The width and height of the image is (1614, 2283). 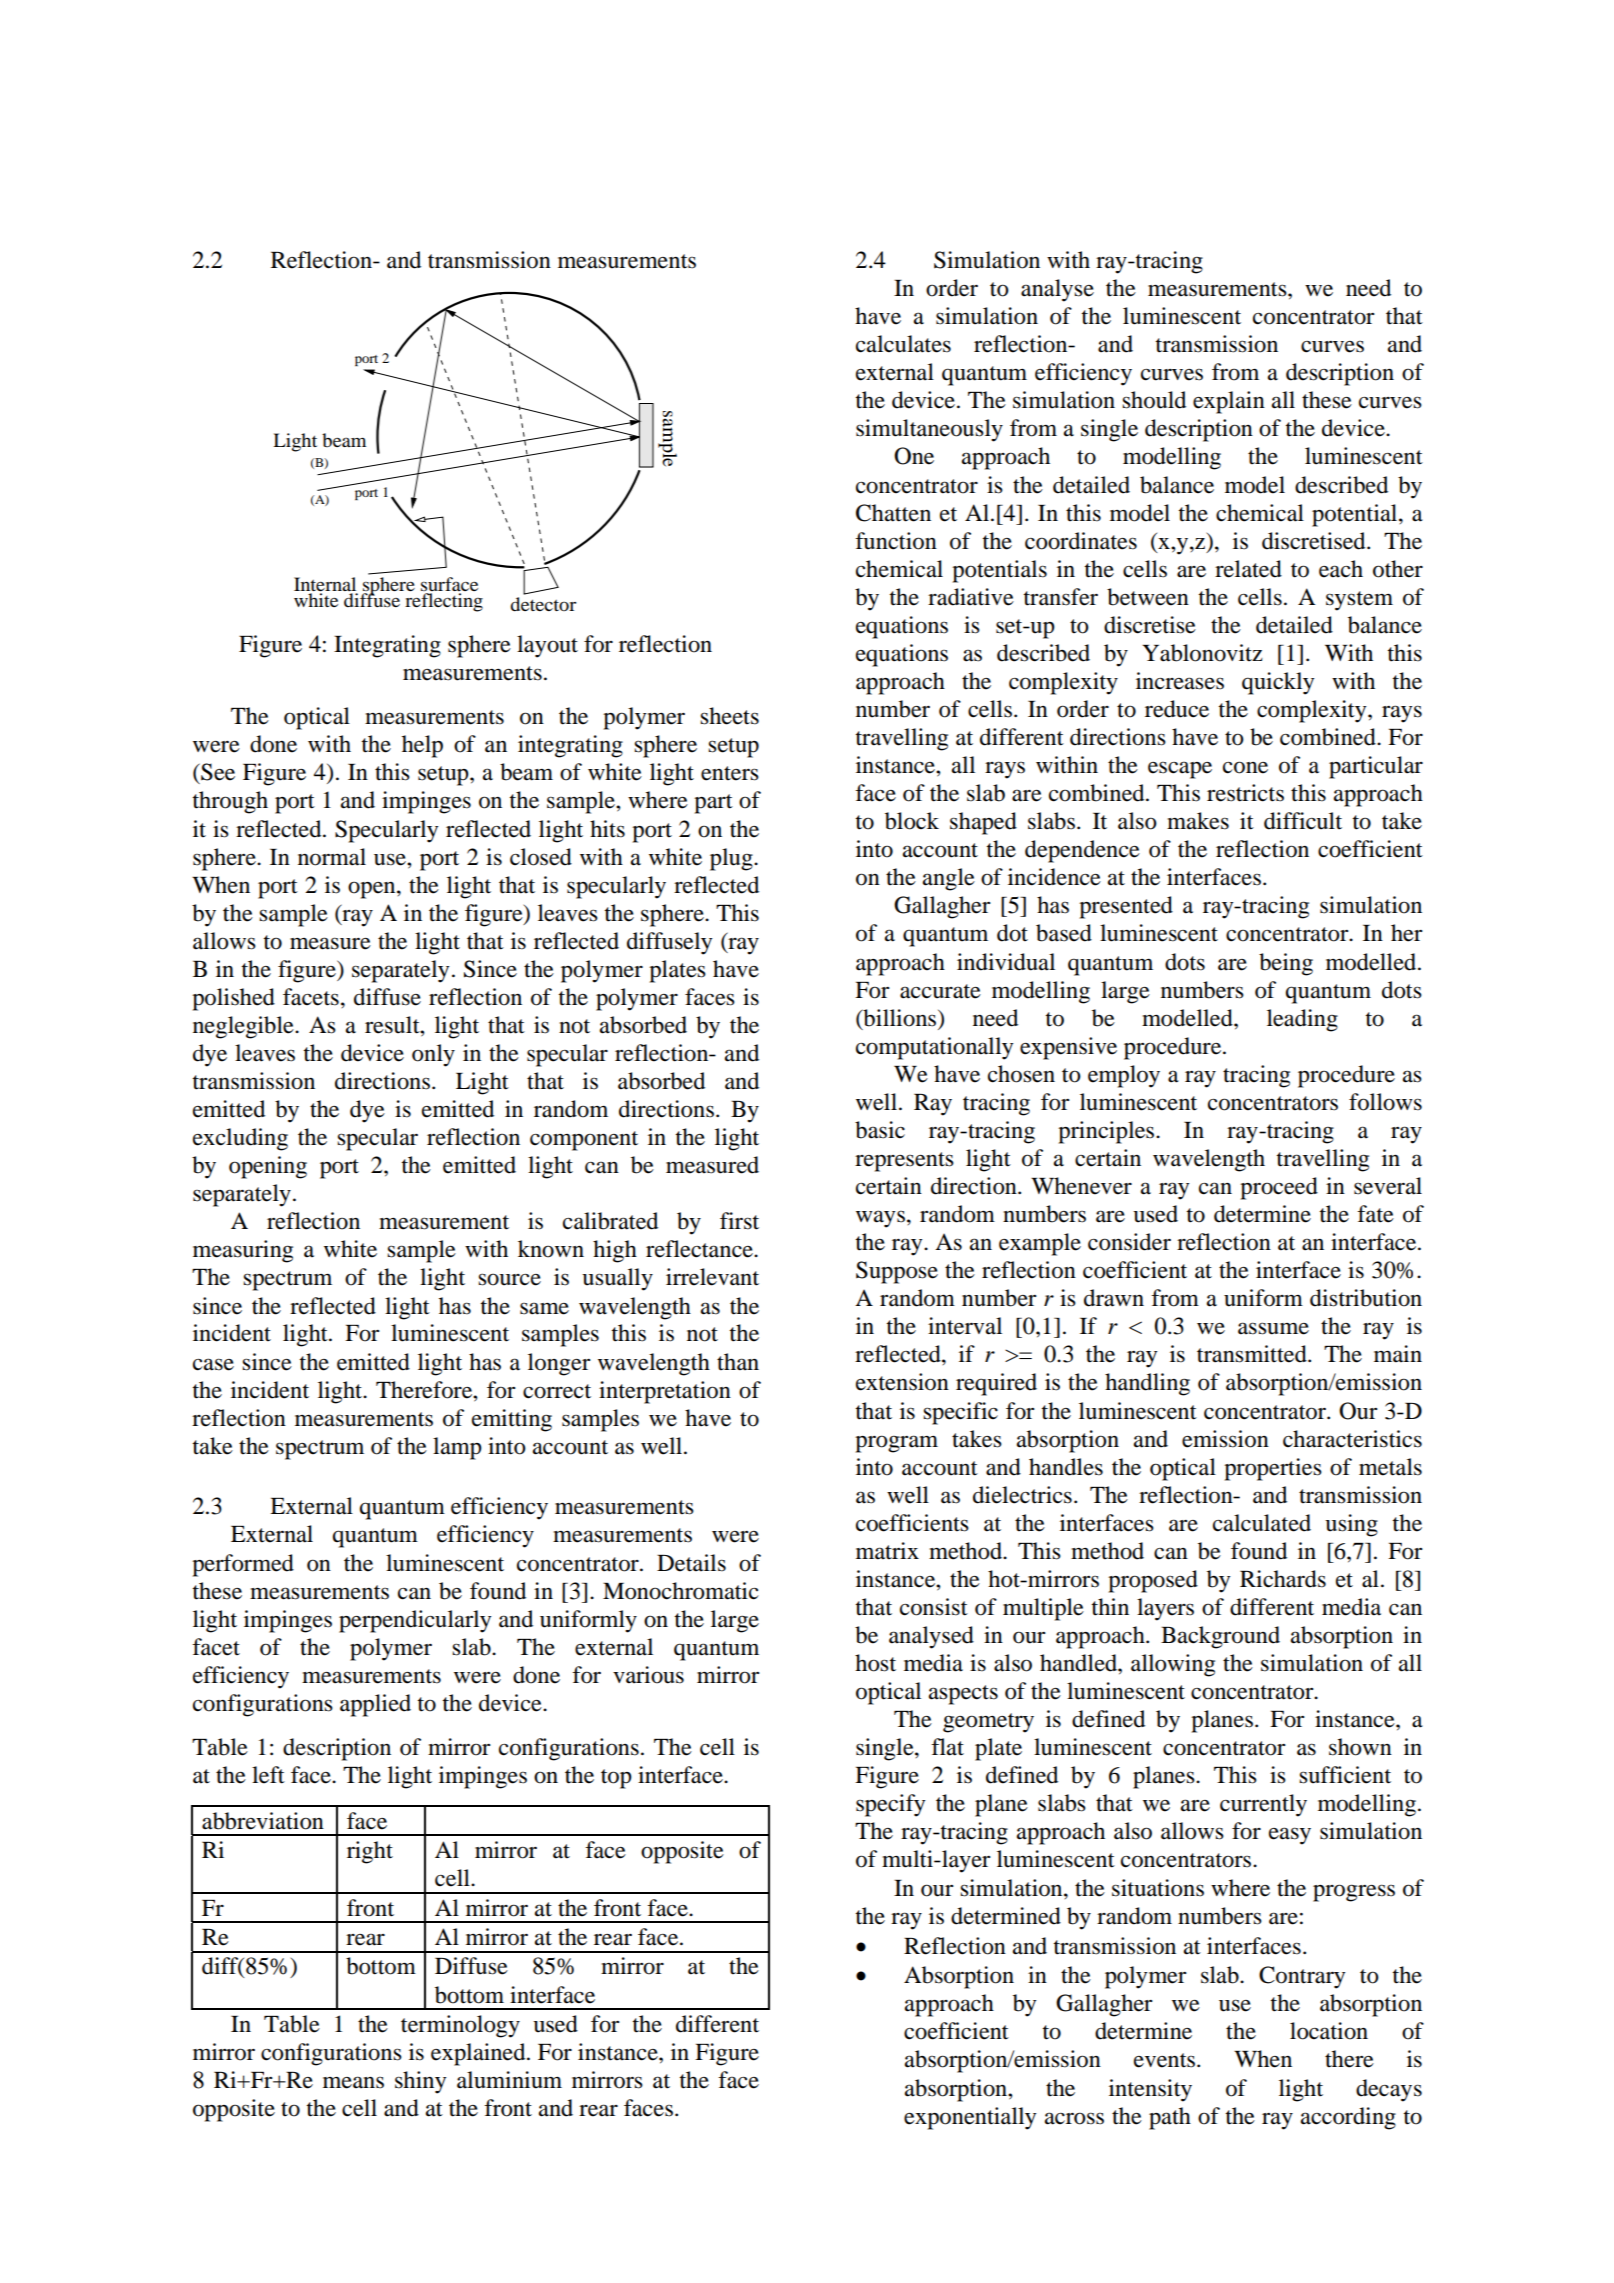 What do you see at coordinates (970, 2118) in the image?
I see `exponentially` at bounding box center [970, 2118].
